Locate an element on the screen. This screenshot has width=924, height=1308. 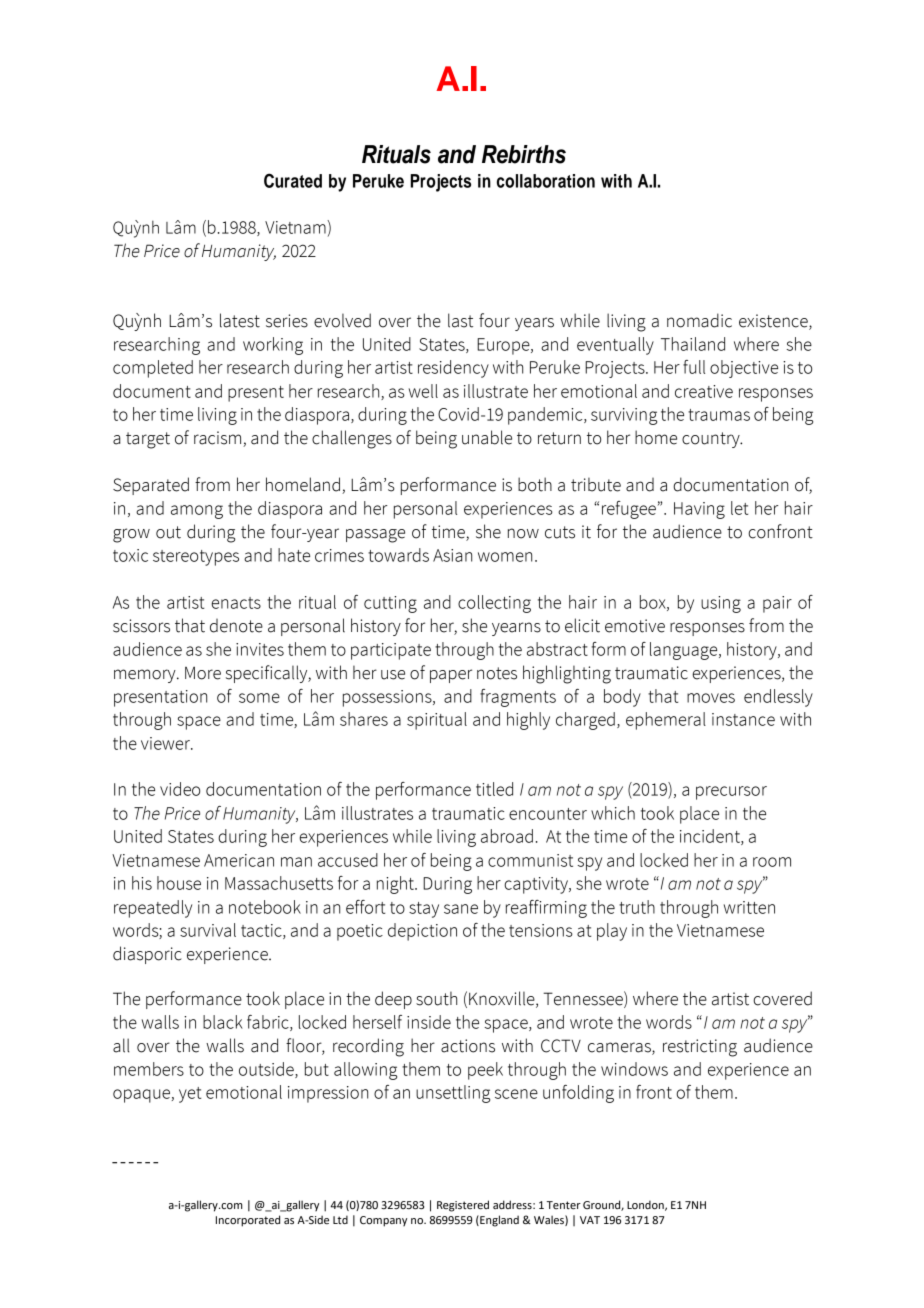
Incorporated is located at coordinates (248, 1221).
